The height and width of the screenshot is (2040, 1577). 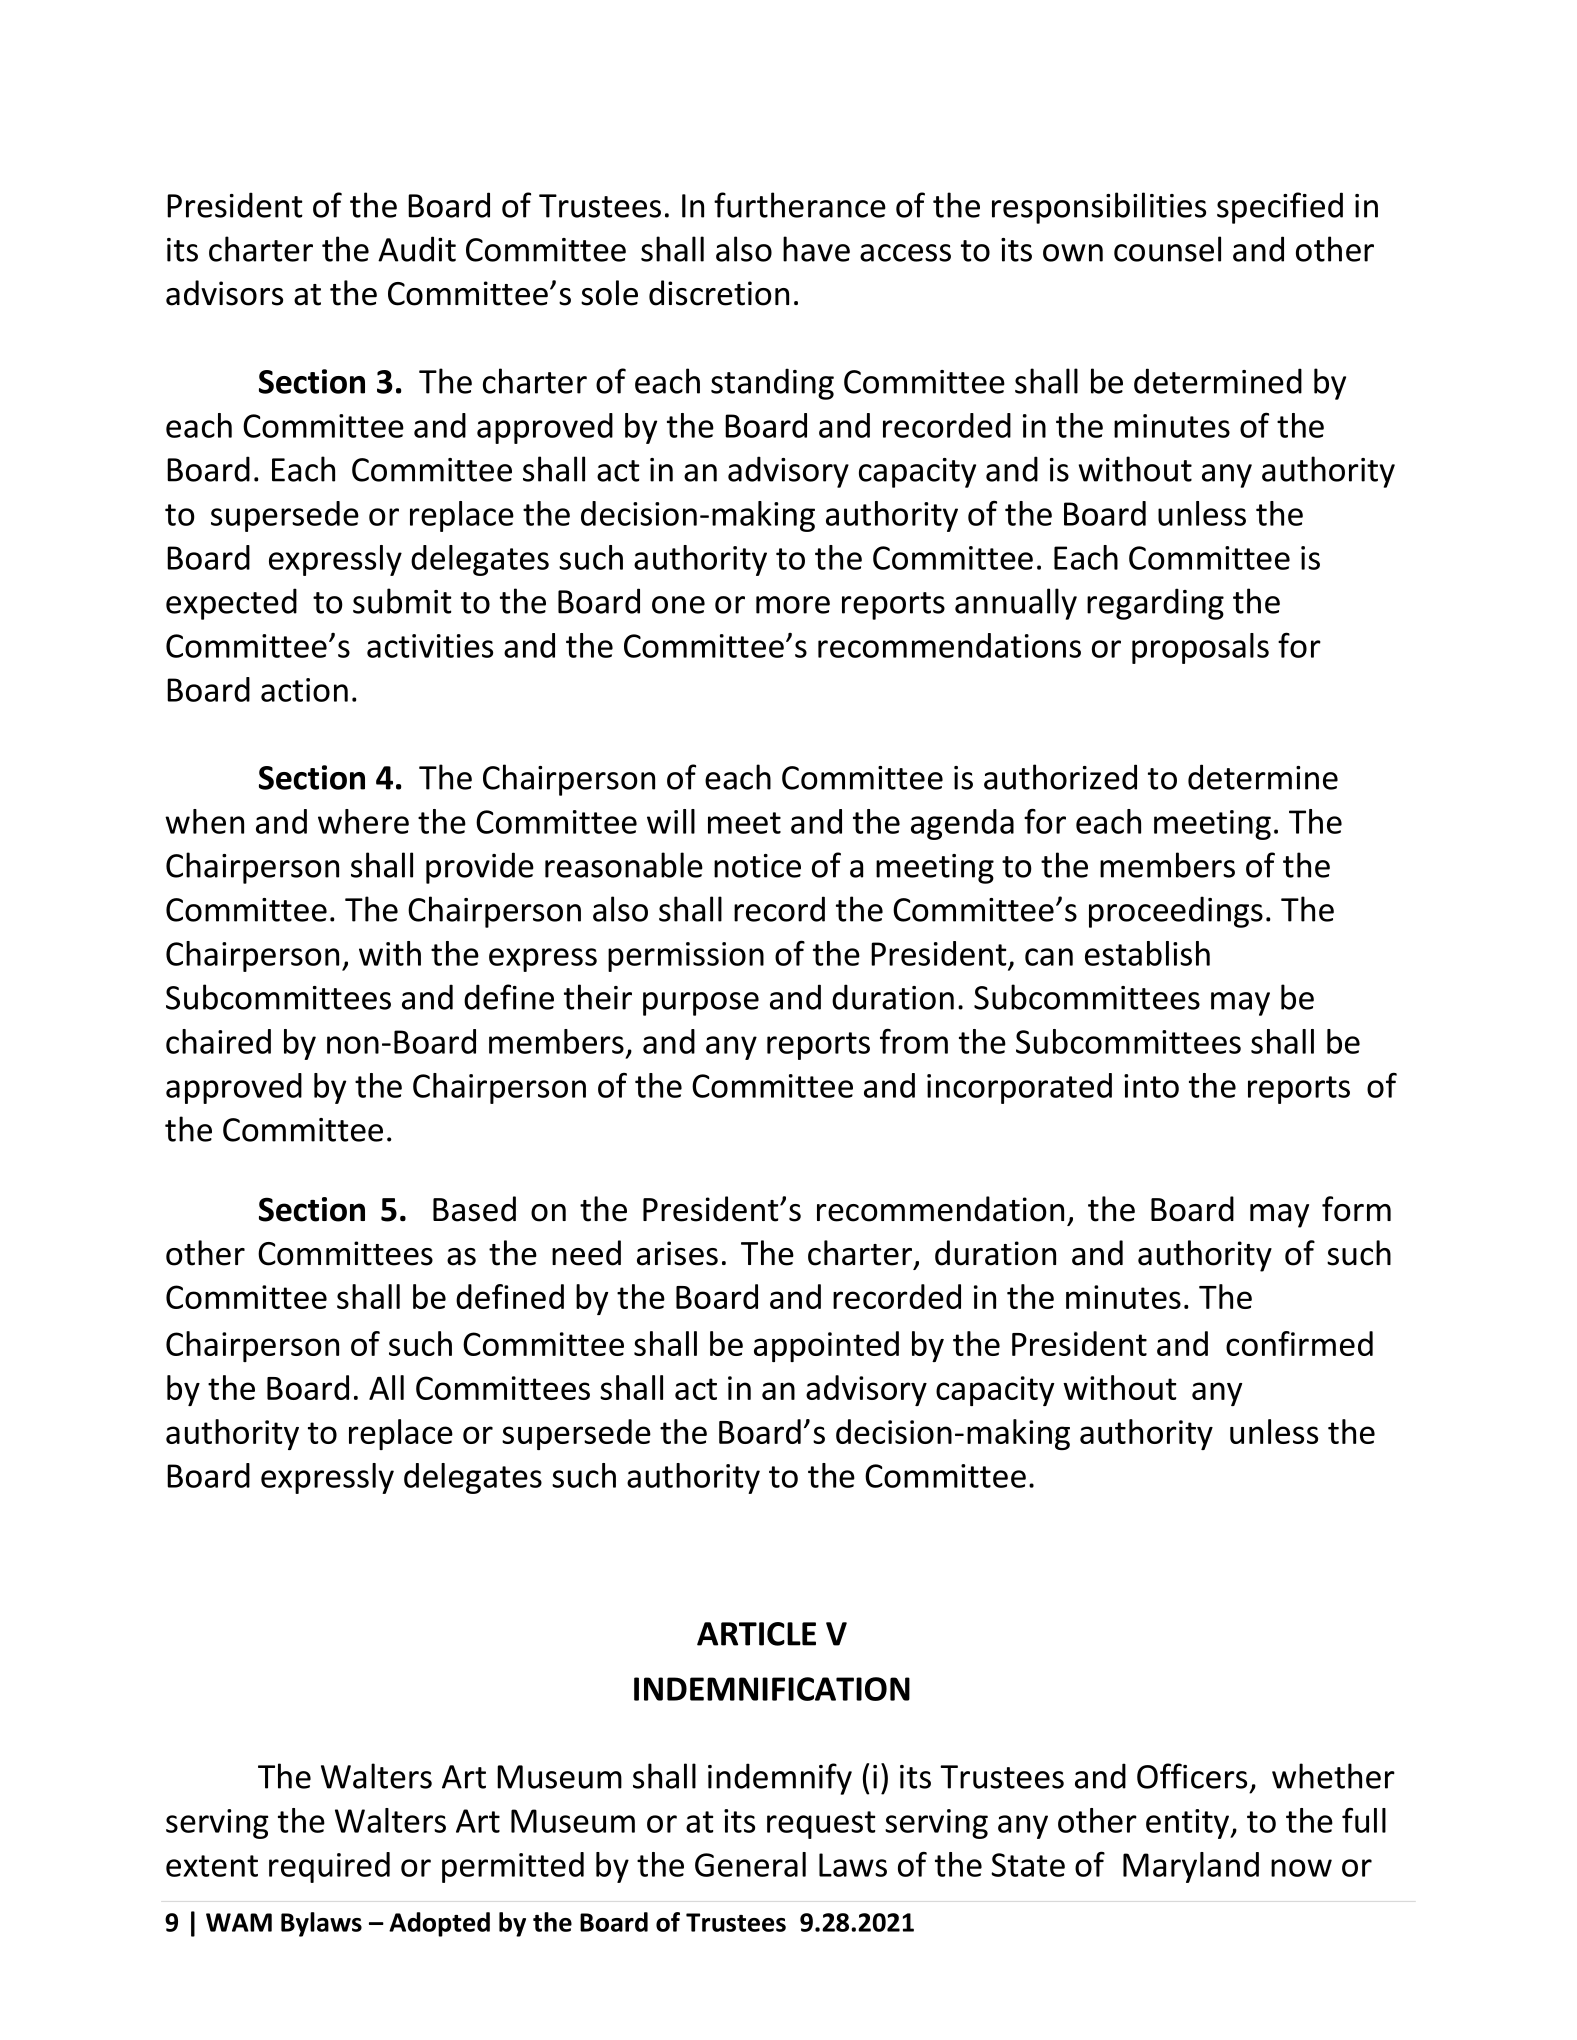 I want to click on purpose, so click(x=701, y=1004).
